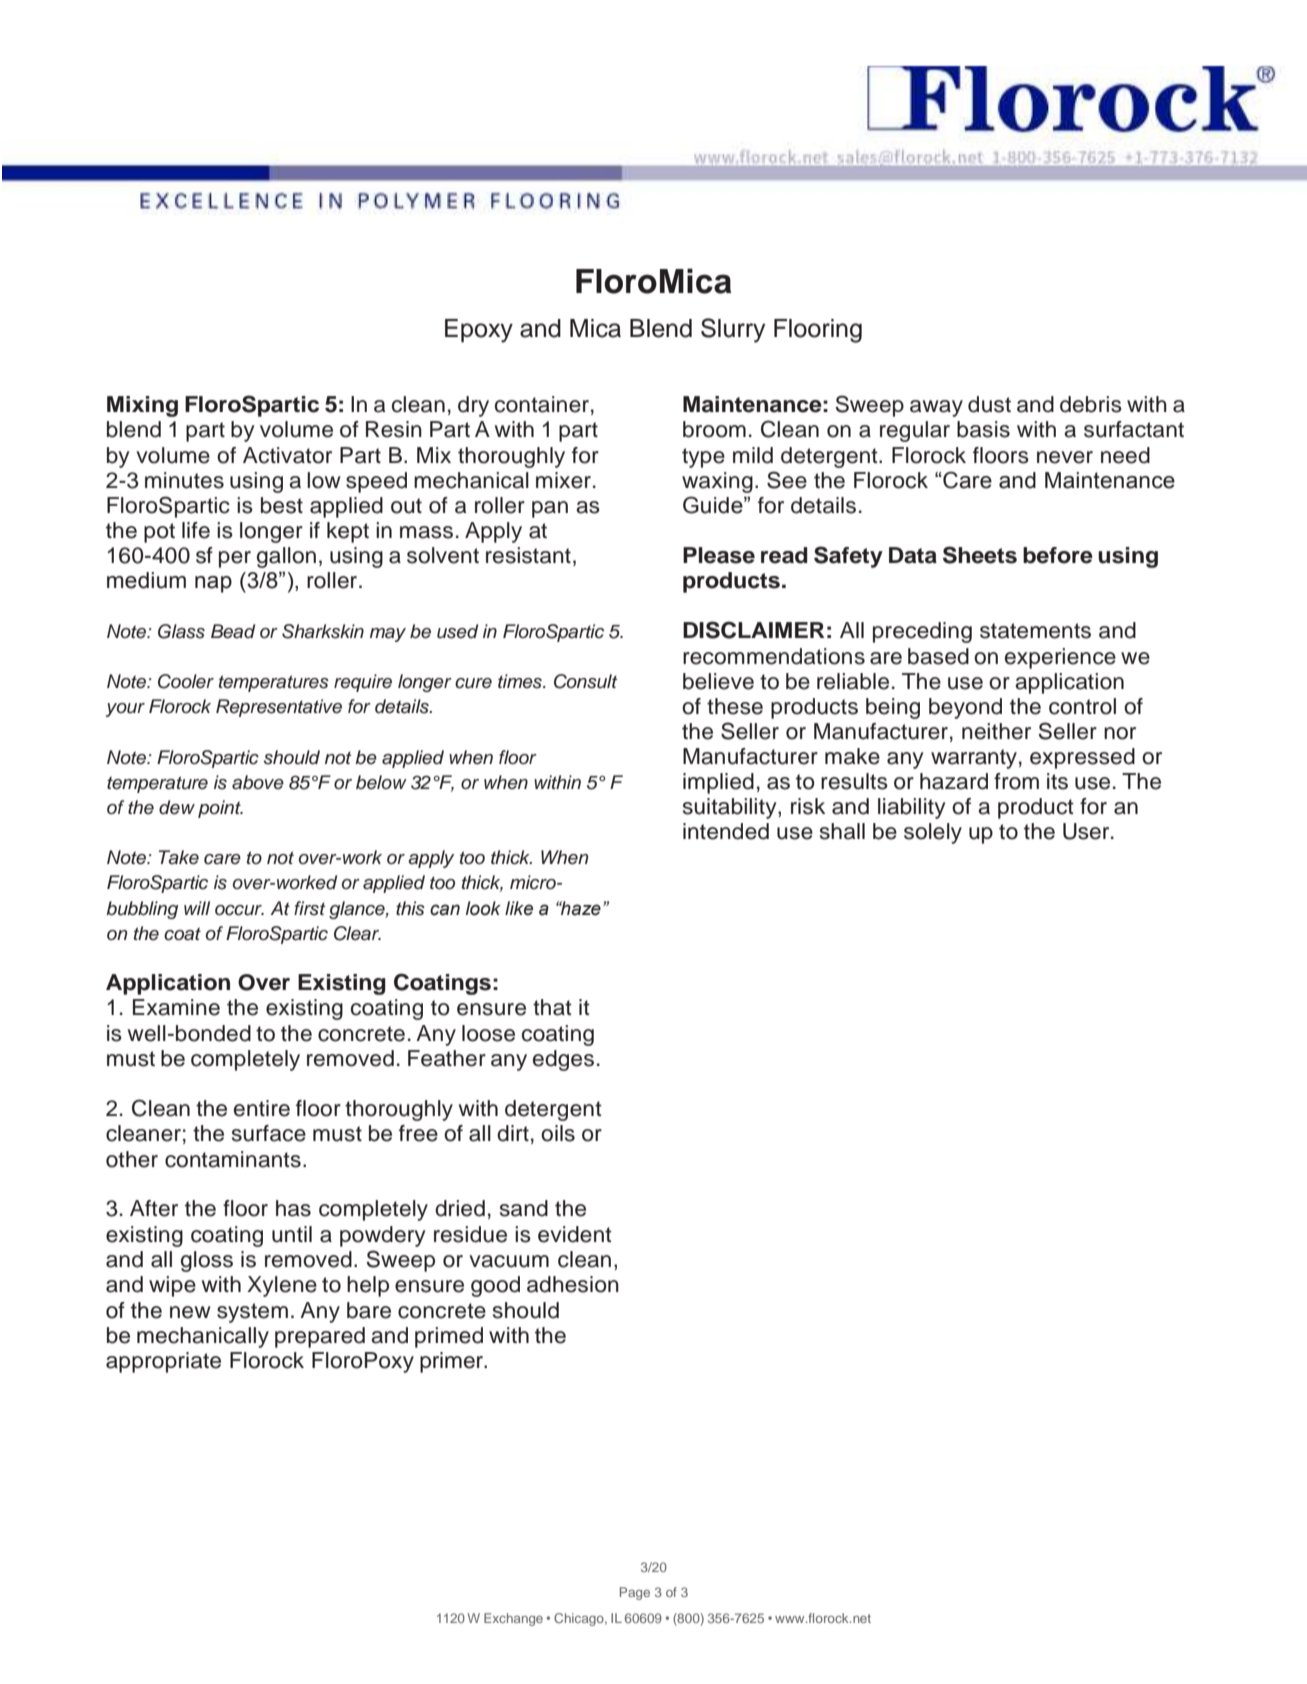  Describe the element at coordinates (933, 833) in the screenshot. I see `solely` at that location.
